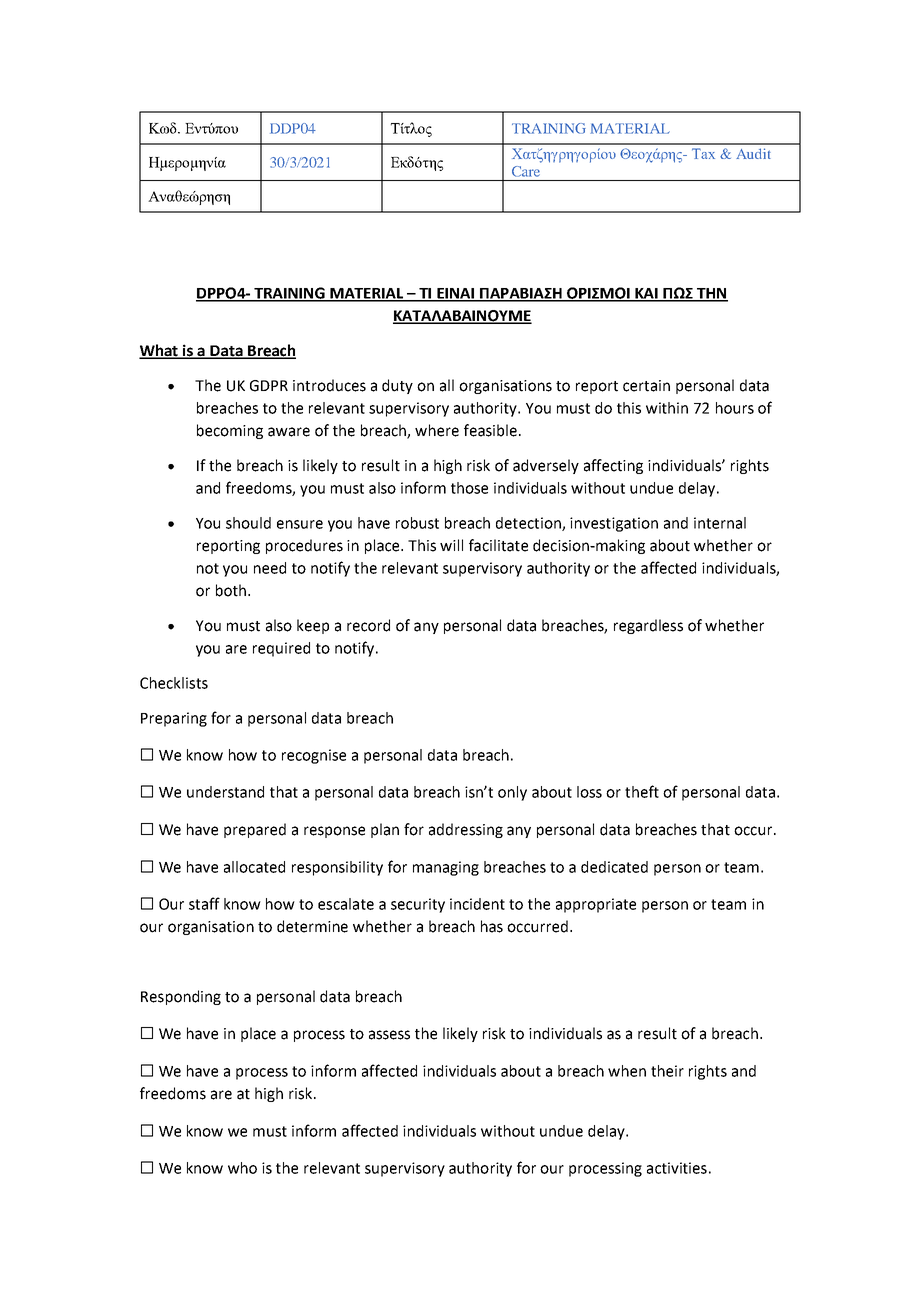 The height and width of the screenshot is (1308, 924). I want to click on required, so click(281, 649).
